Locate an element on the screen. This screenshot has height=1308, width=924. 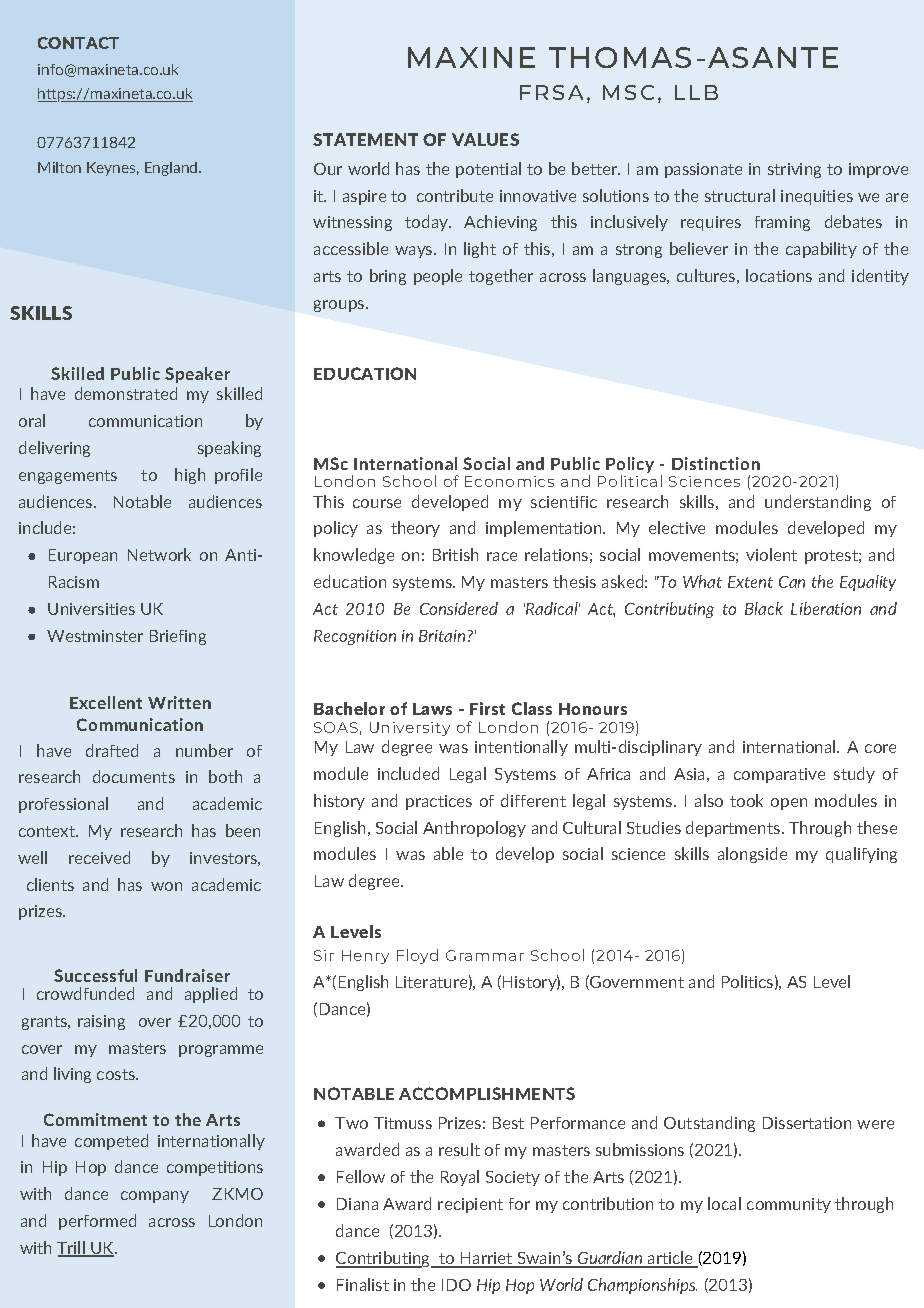
documents is located at coordinates (134, 776).
